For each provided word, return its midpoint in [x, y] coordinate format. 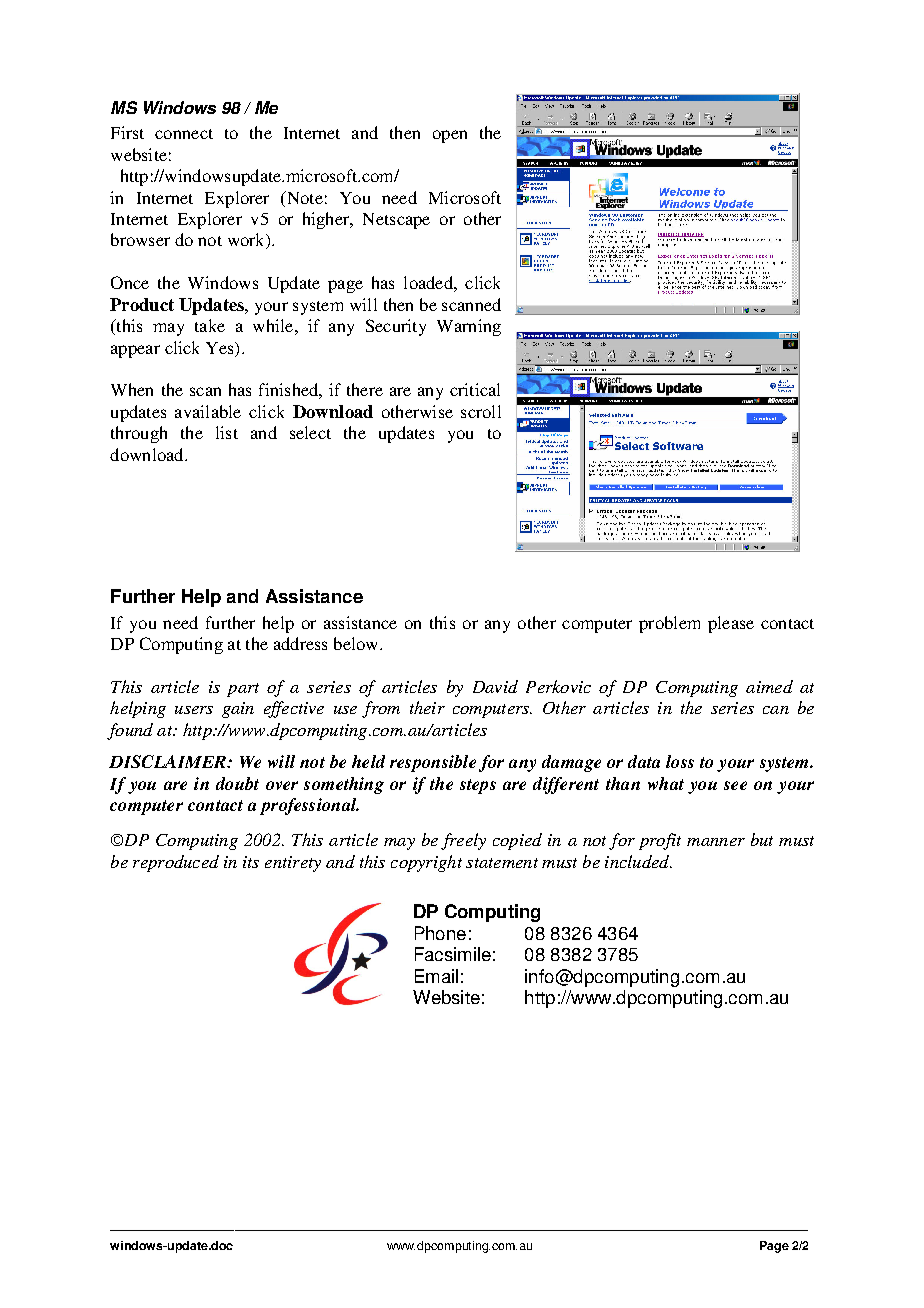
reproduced [176, 863]
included [638, 861]
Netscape [396, 221]
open [450, 136]
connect [184, 134]
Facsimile [453, 954]
